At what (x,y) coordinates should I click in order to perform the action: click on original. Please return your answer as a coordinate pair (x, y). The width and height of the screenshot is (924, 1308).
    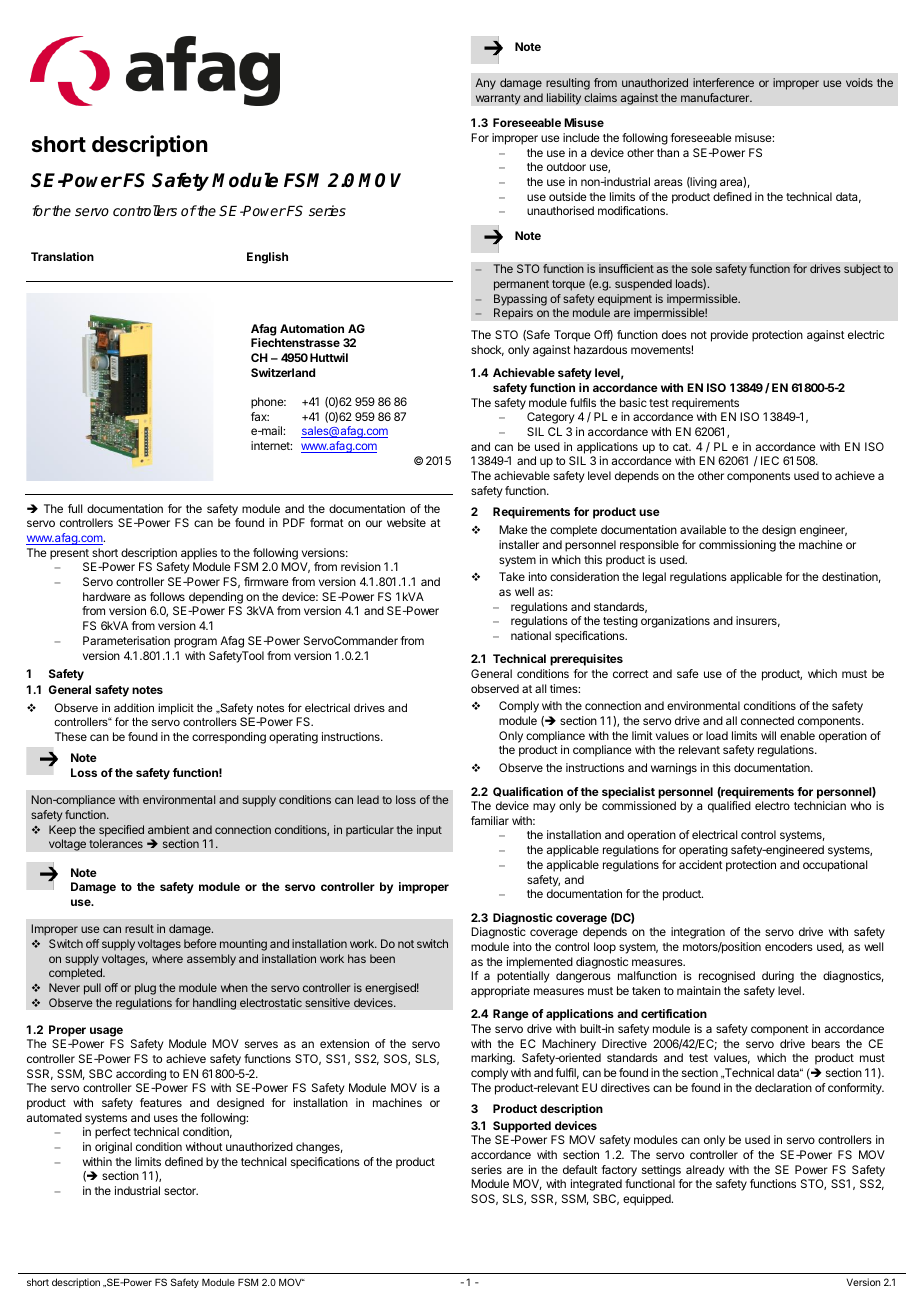
    Looking at the image, I should click on (113, 1148).
